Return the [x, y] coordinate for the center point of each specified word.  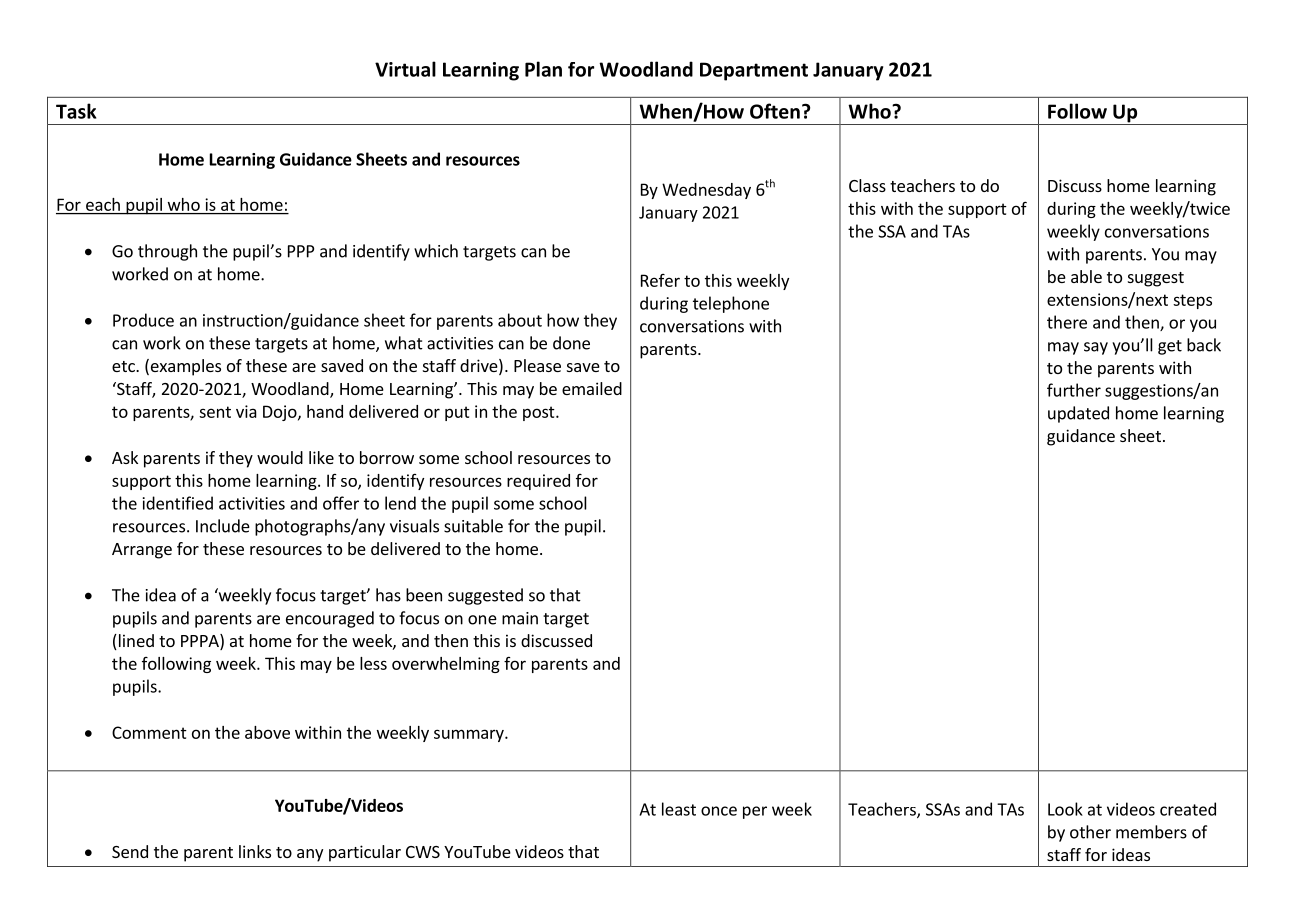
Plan [543, 69]
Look [1065, 809]
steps [1192, 301]
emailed [592, 388]
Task [76, 111]
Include [223, 526]
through [167, 252]
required [538, 482]
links [255, 851]
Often [775, 111]
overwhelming [446, 665]
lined [135, 642]
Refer [660, 280]
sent [215, 412]
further [1074, 390]
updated [1078, 414]
